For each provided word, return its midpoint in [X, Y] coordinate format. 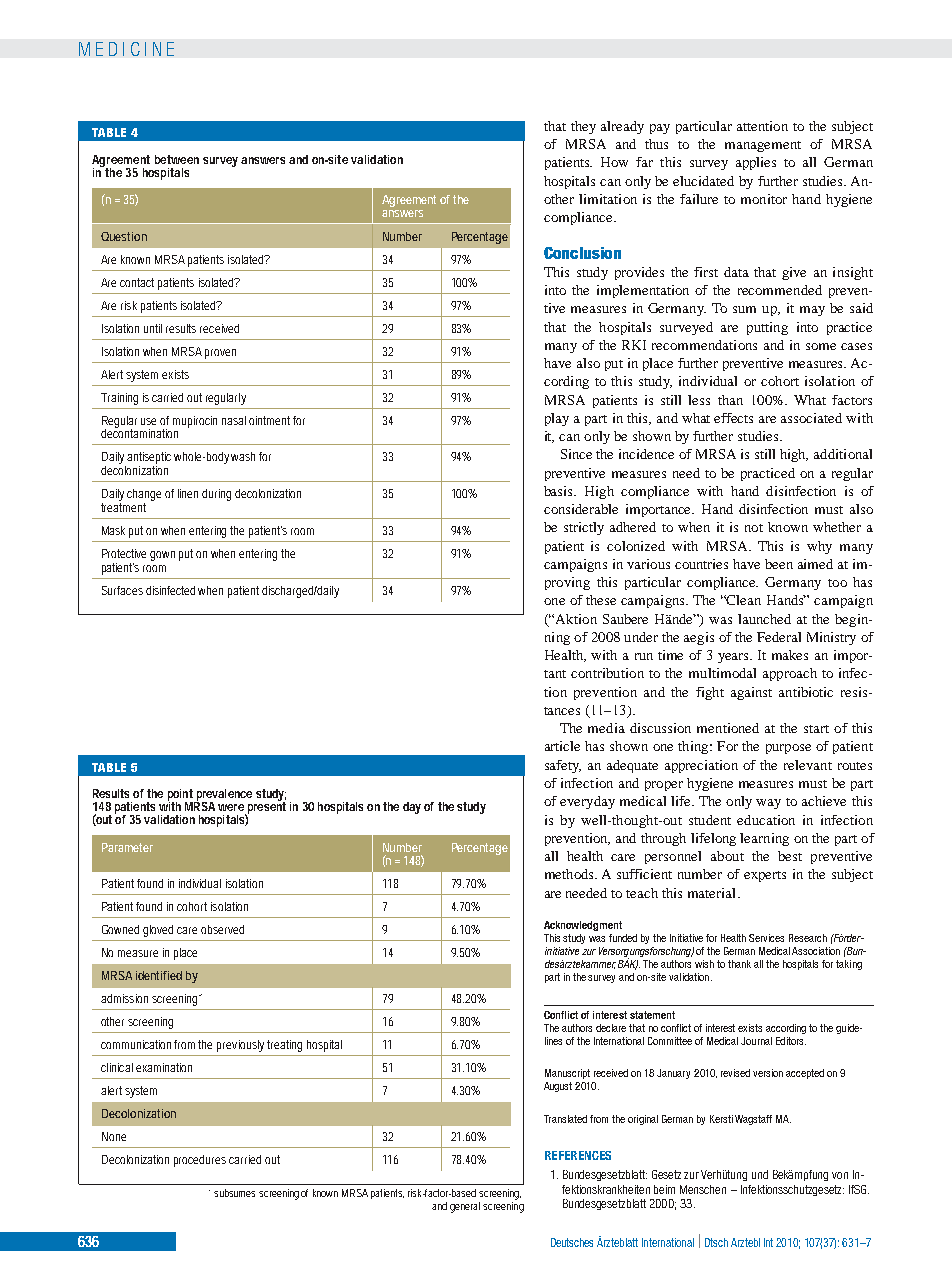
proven [220, 354]
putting [767, 328]
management [763, 146]
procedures [200, 1161]
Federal [779, 637]
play [557, 419]
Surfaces [122, 590]
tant [555, 674]
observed [222, 929]
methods [570, 874]
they [583, 127]
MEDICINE [126, 49]
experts [765, 876]
